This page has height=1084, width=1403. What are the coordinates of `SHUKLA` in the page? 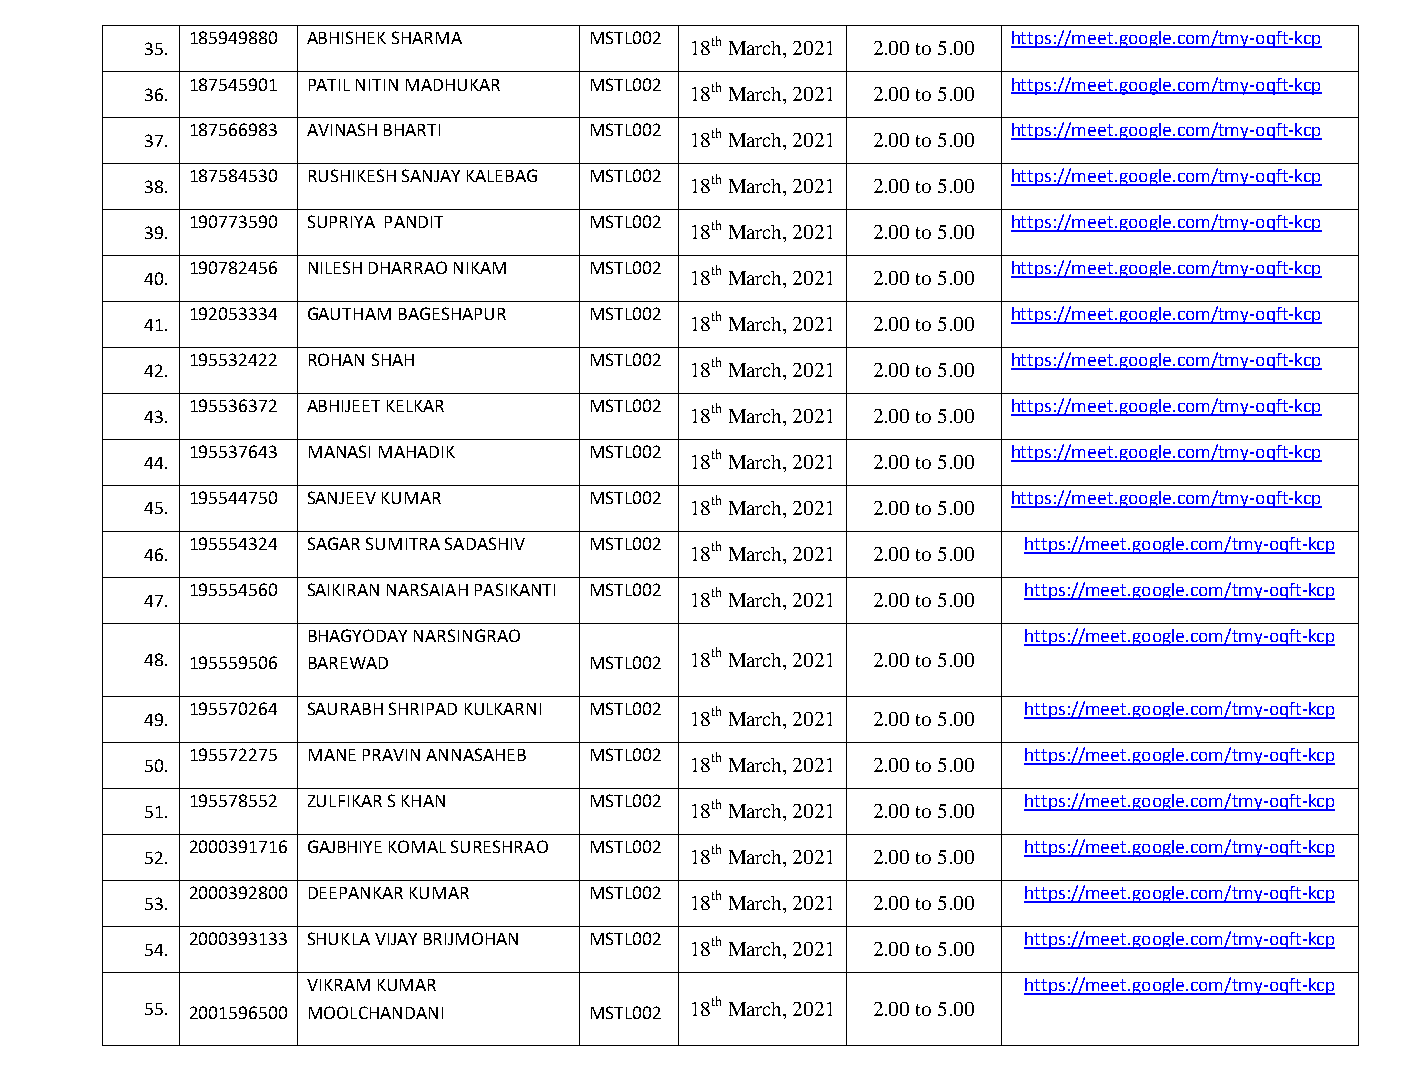 It's located at (339, 938).
